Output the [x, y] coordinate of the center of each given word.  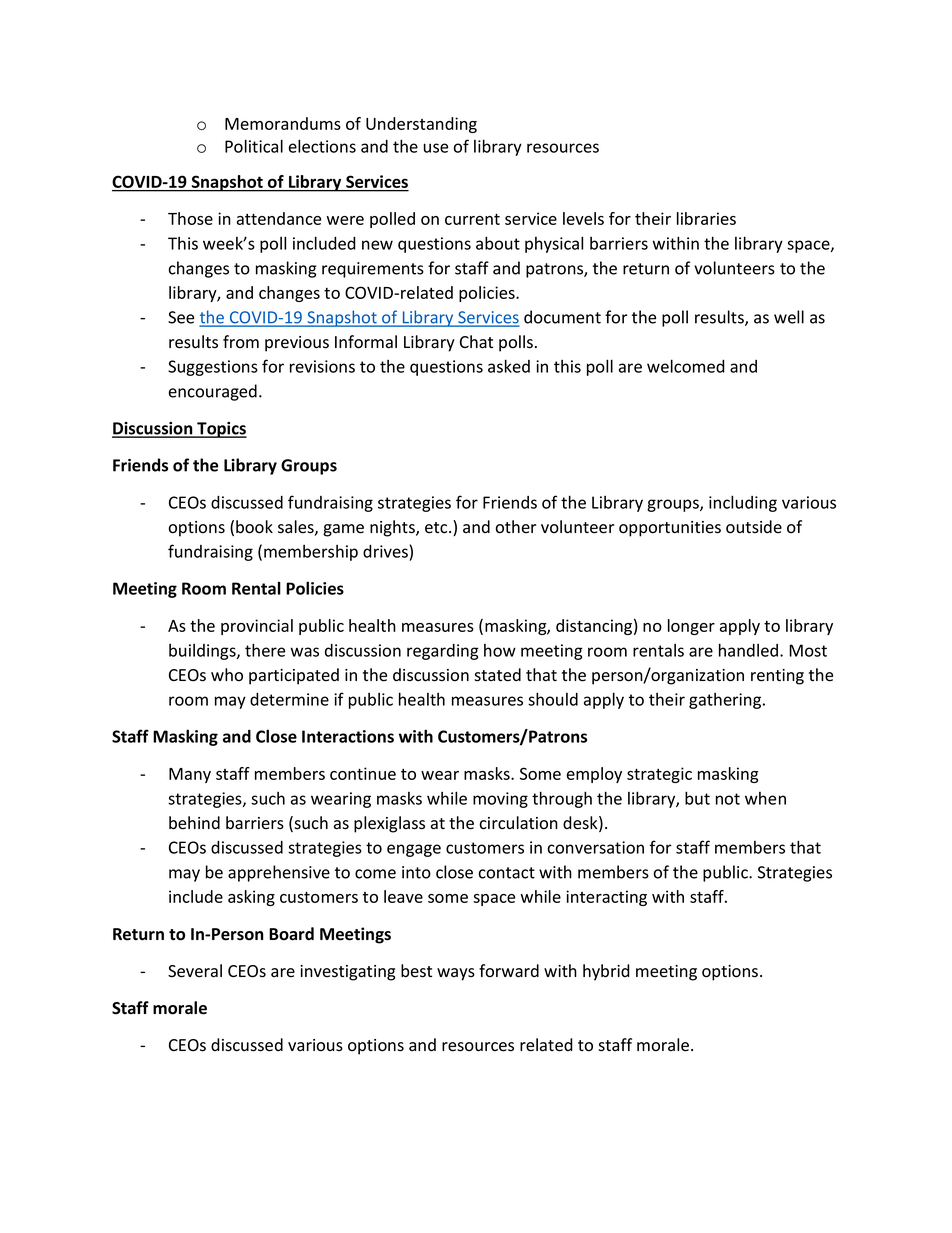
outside [754, 527]
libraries [706, 218]
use [436, 148]
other [516, 527]
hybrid [606, 972]
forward [509, 971]
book [254, 527]
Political [254, 146]
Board [291, 934]
